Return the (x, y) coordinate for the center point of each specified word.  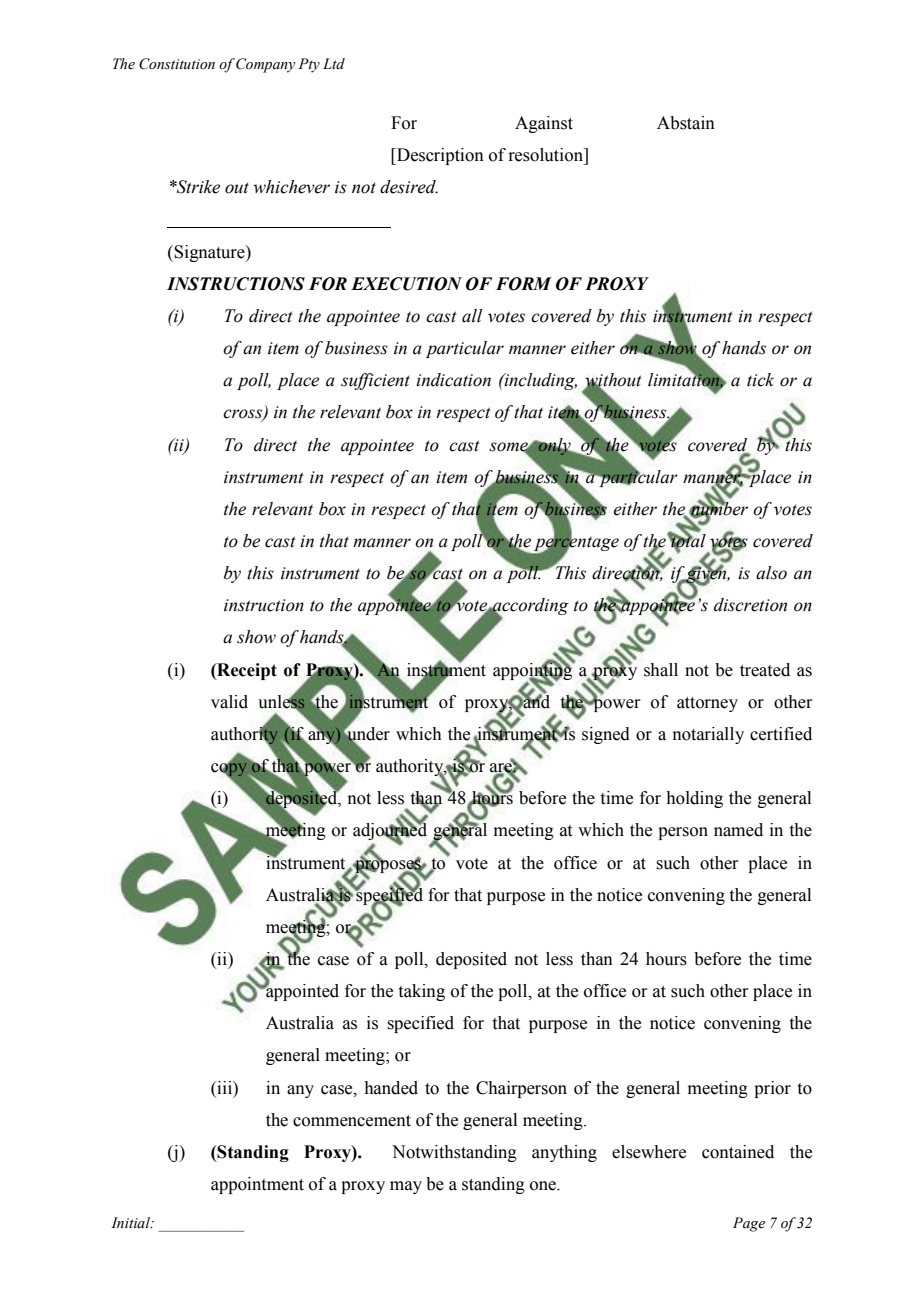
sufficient (375, 381)
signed (606, 735)
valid (229, 702)
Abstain (686, 123)
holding (694, 799)
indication (453, 380)
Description (439, 156)
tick (760, 380)
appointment (257, 1185)
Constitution (177, 64)
